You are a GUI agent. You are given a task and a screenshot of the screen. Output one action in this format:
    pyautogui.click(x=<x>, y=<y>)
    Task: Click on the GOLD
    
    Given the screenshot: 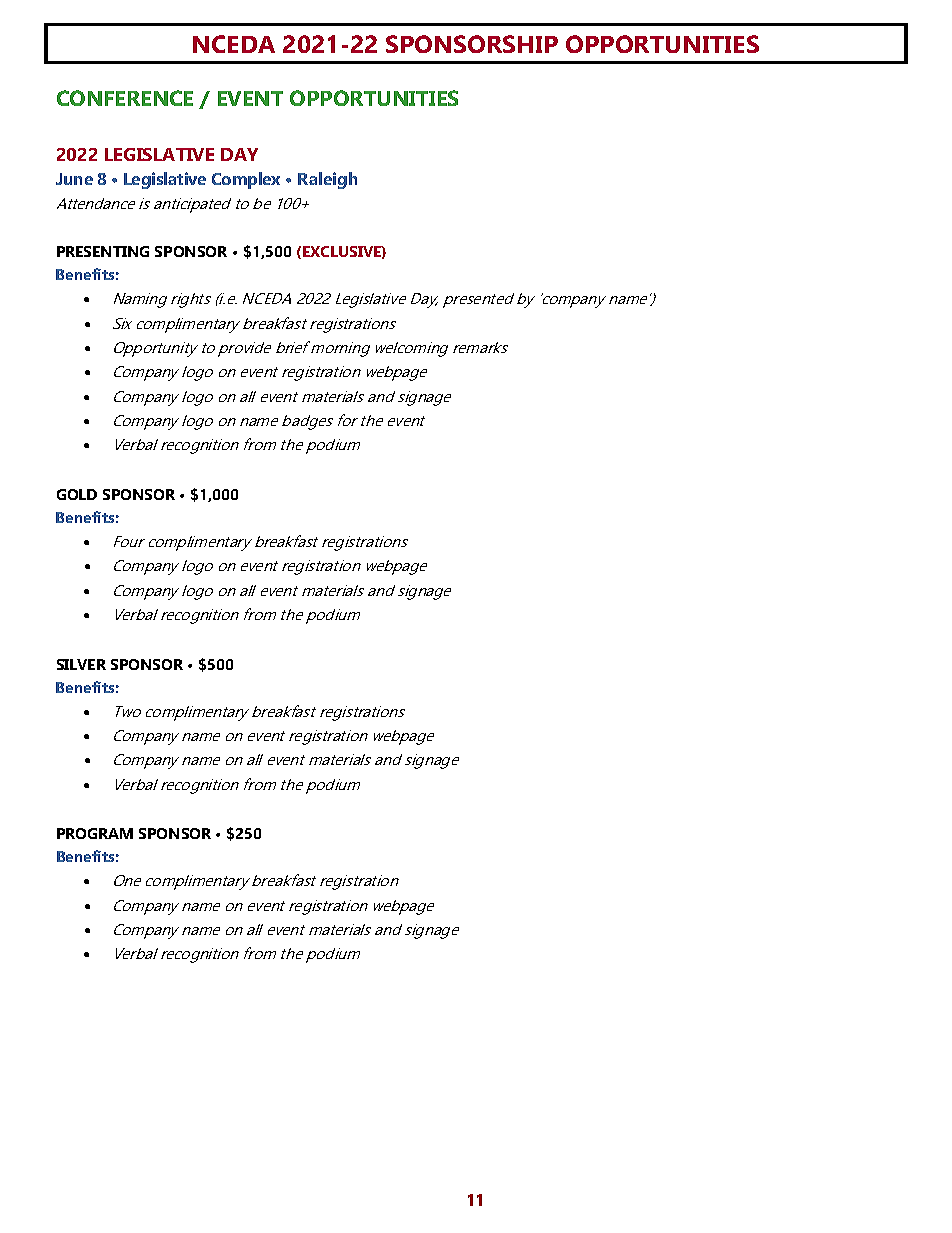 What is the action you would take?
    pyautogui.click(x=77, y=494)
